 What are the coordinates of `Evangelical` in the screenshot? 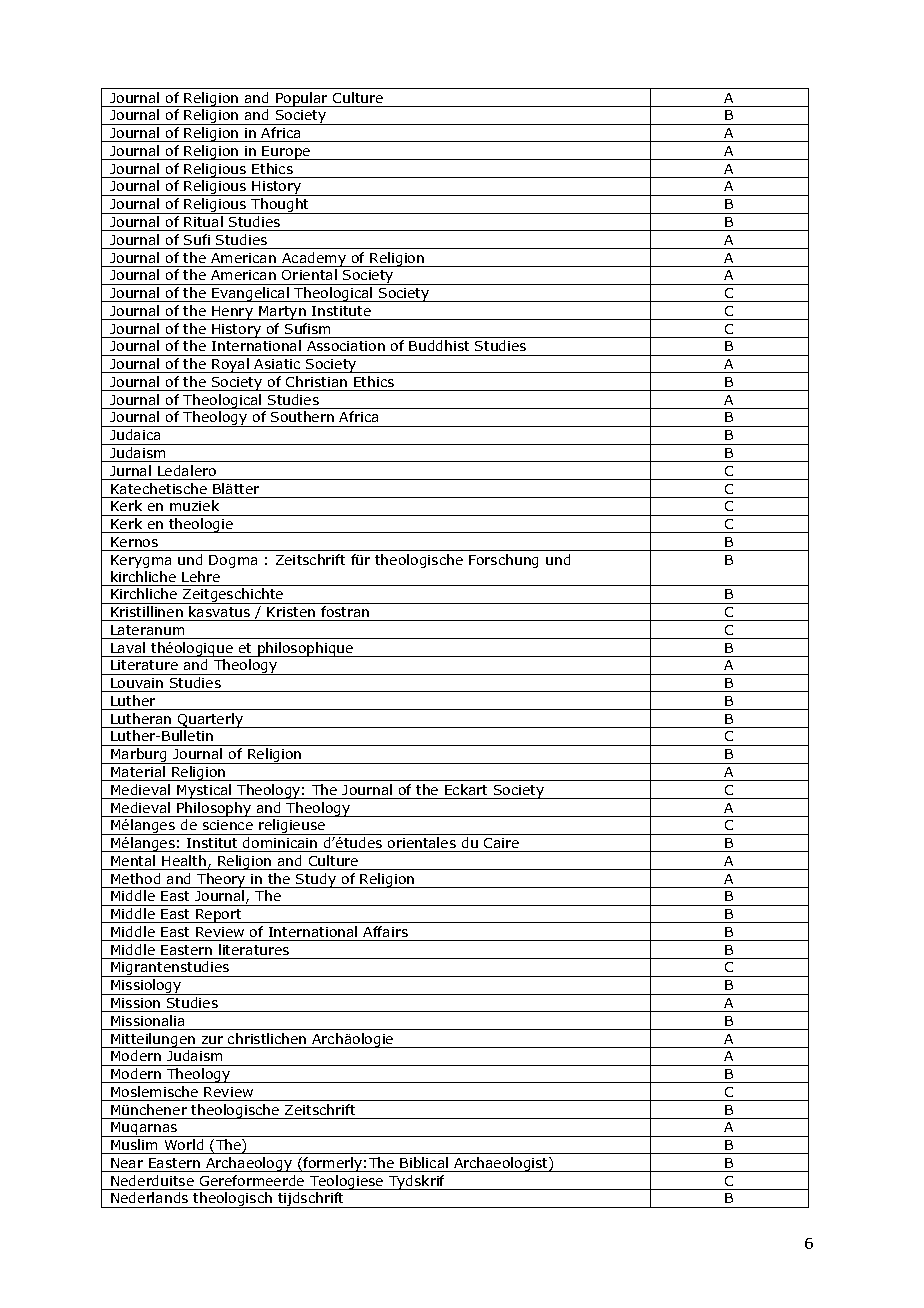 It's located at (250, 294).
